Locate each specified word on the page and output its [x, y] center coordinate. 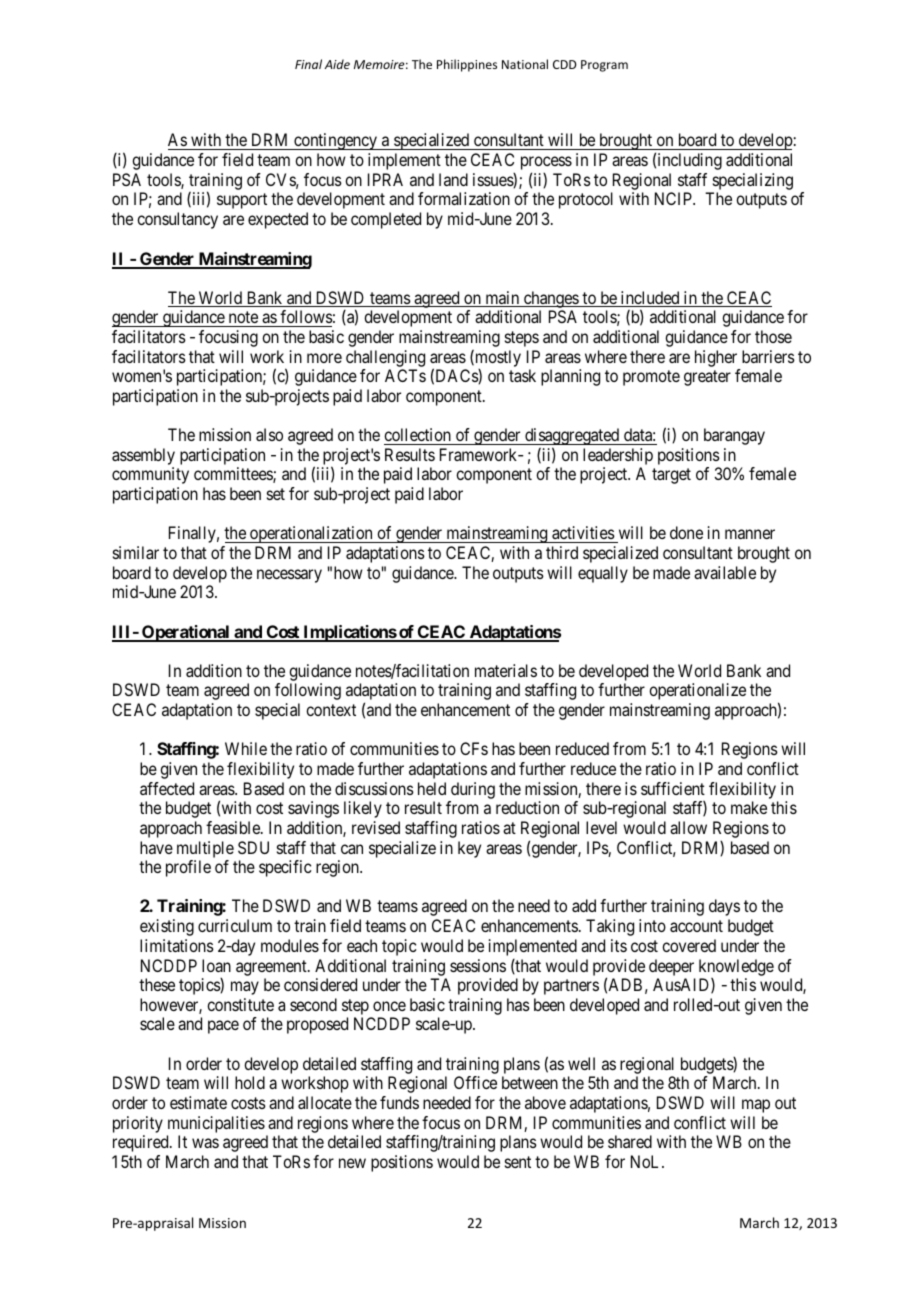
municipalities [216, 1124]
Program [604, 66]
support [242, 201]
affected [167, 788]
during [473, 790]
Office [475, 1082]
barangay [734, 436]
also [269, 434]
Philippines [467, 65]
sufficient [673, 788]
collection [417, 434]
